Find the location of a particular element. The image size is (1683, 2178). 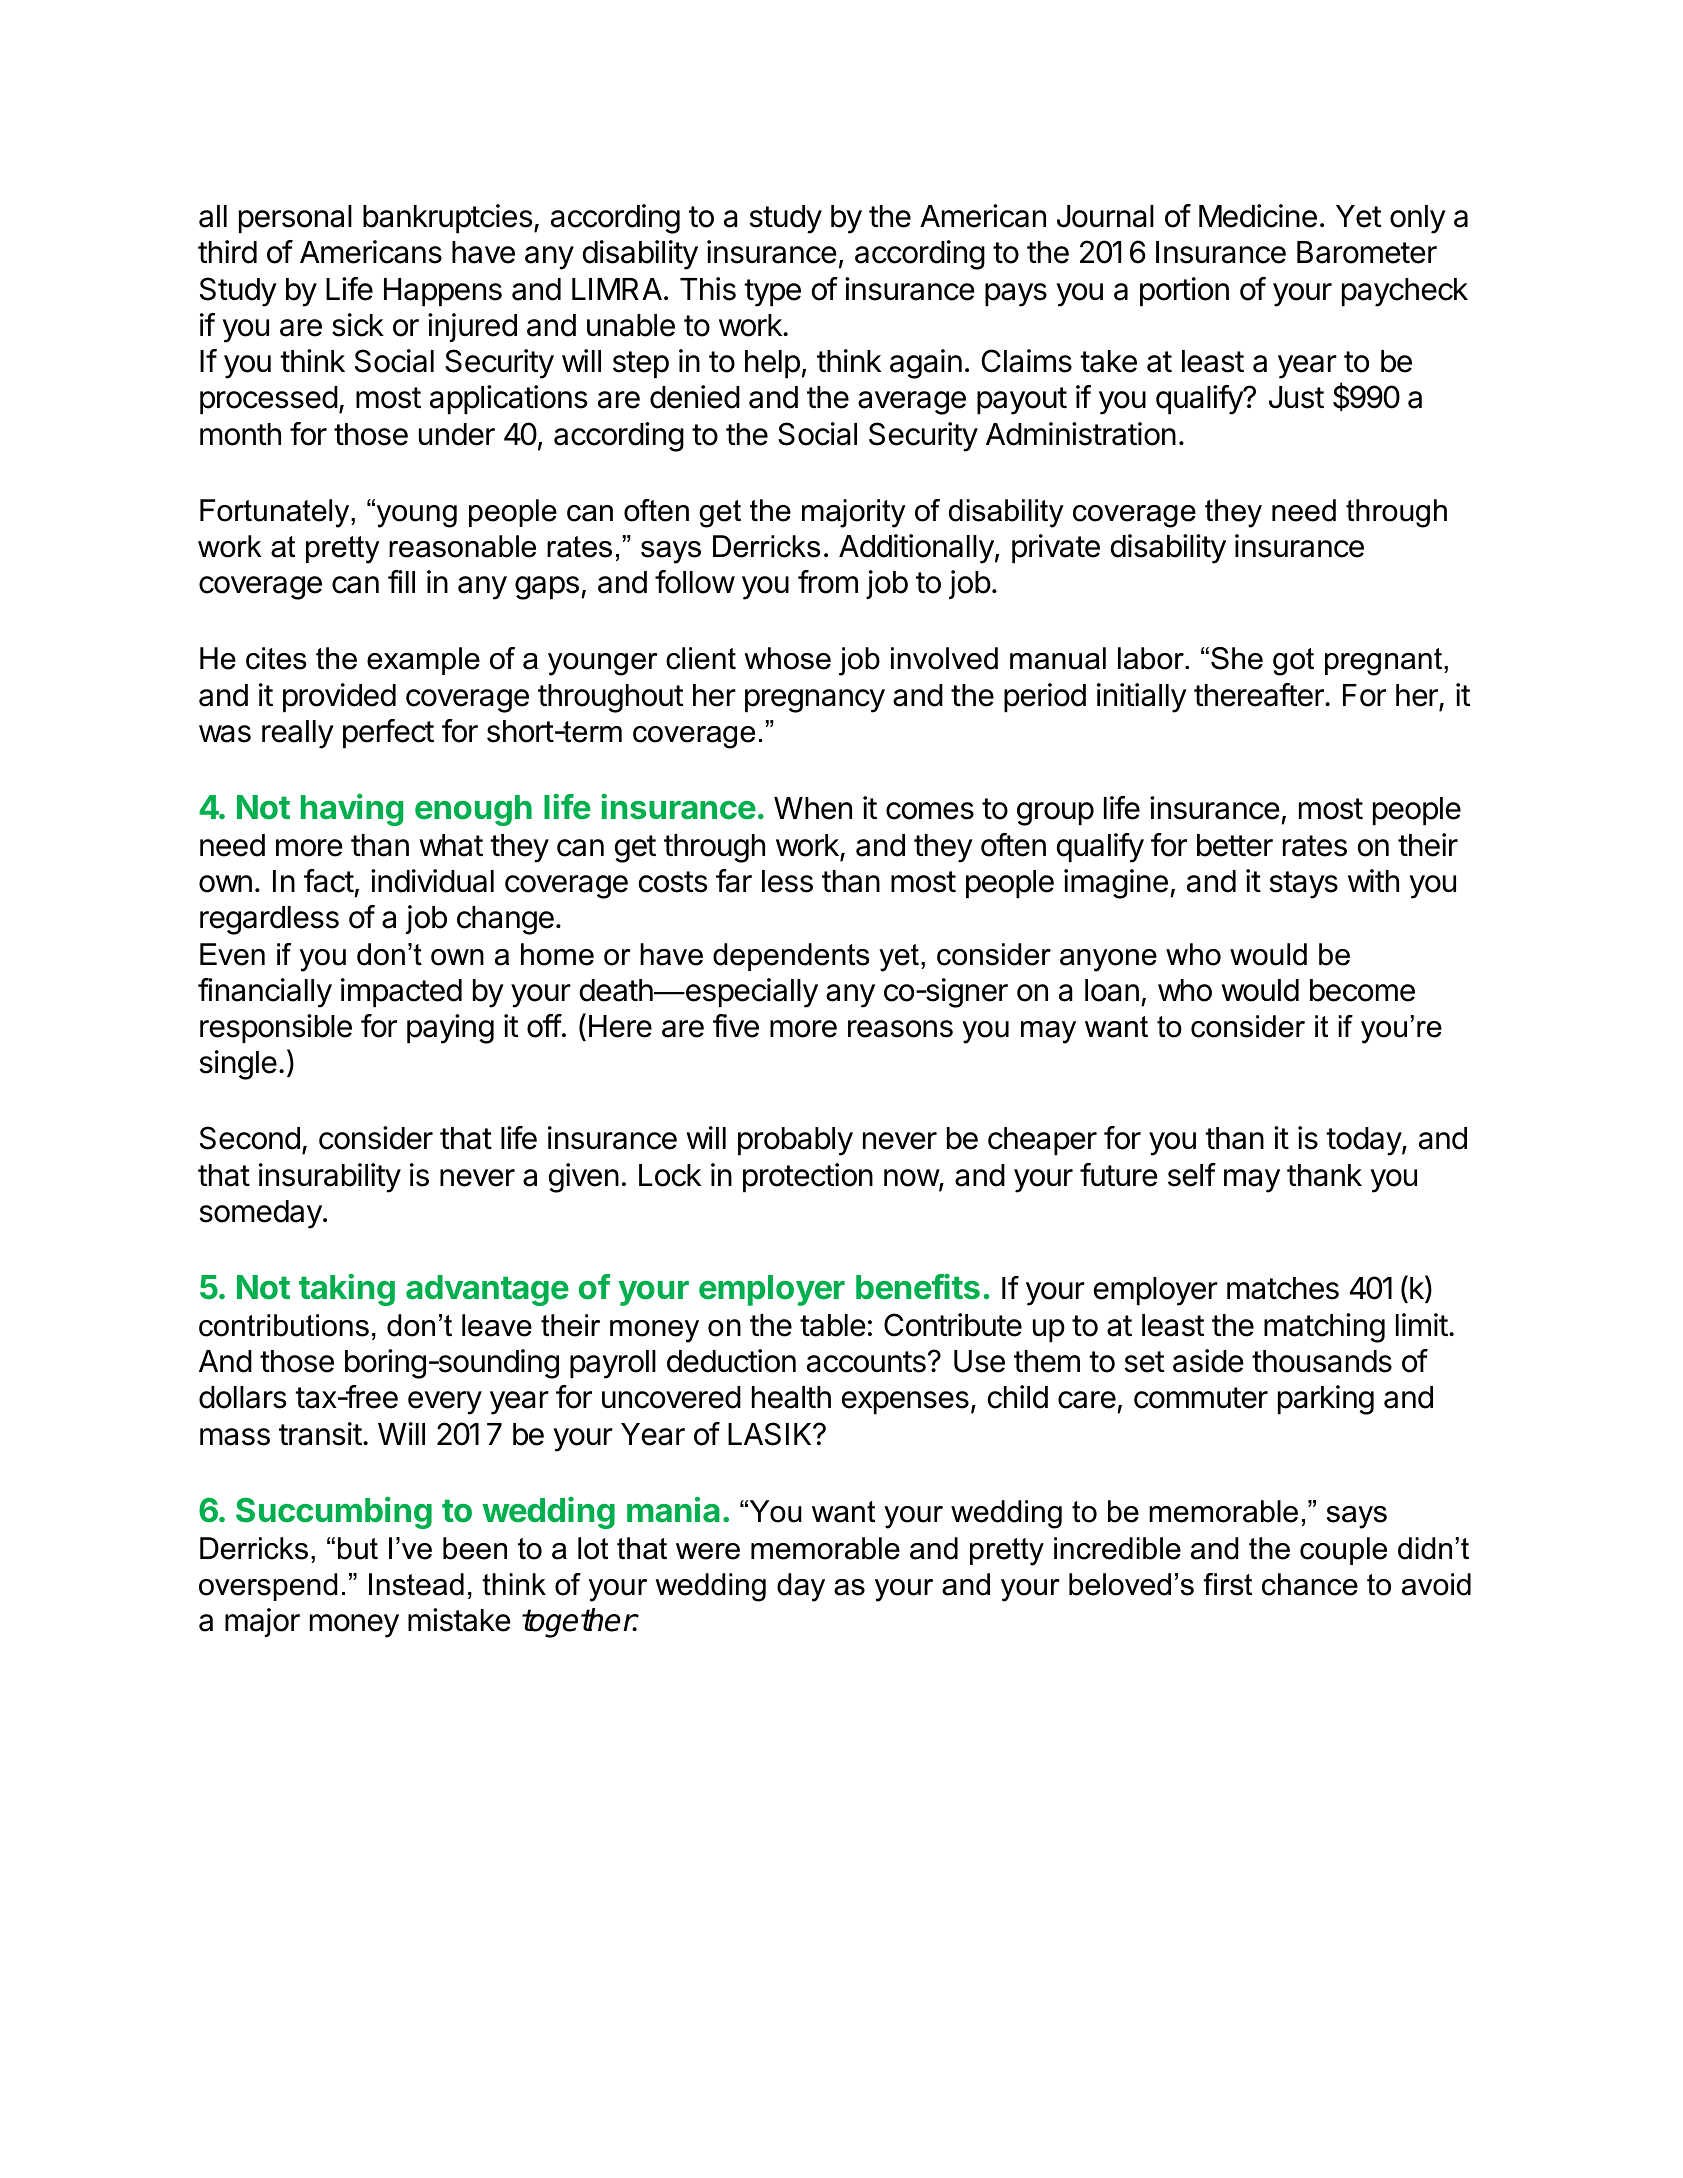

were is located at coordinates (708, 1551).
